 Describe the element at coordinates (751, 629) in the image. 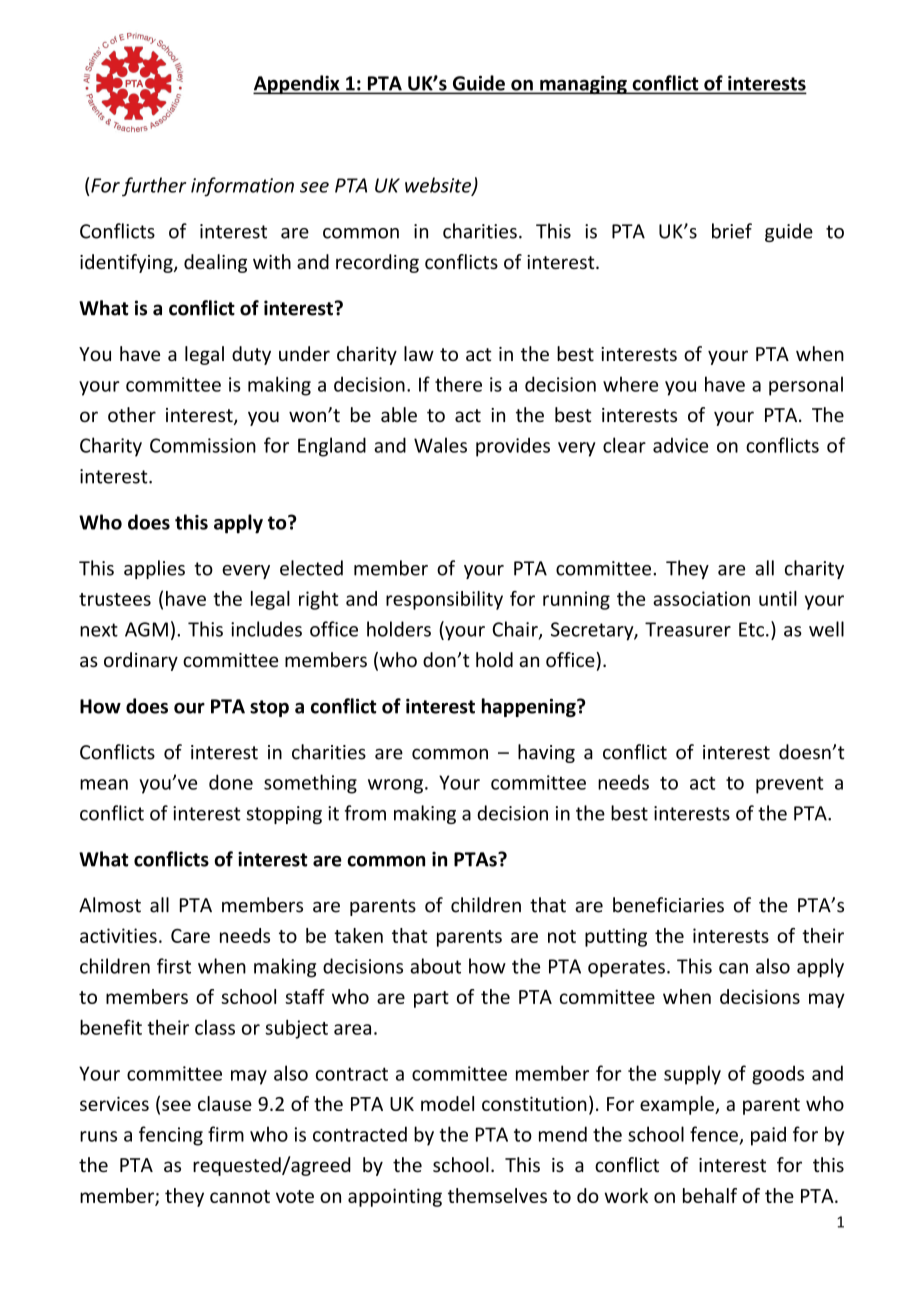

I see `Etc` at that location.
